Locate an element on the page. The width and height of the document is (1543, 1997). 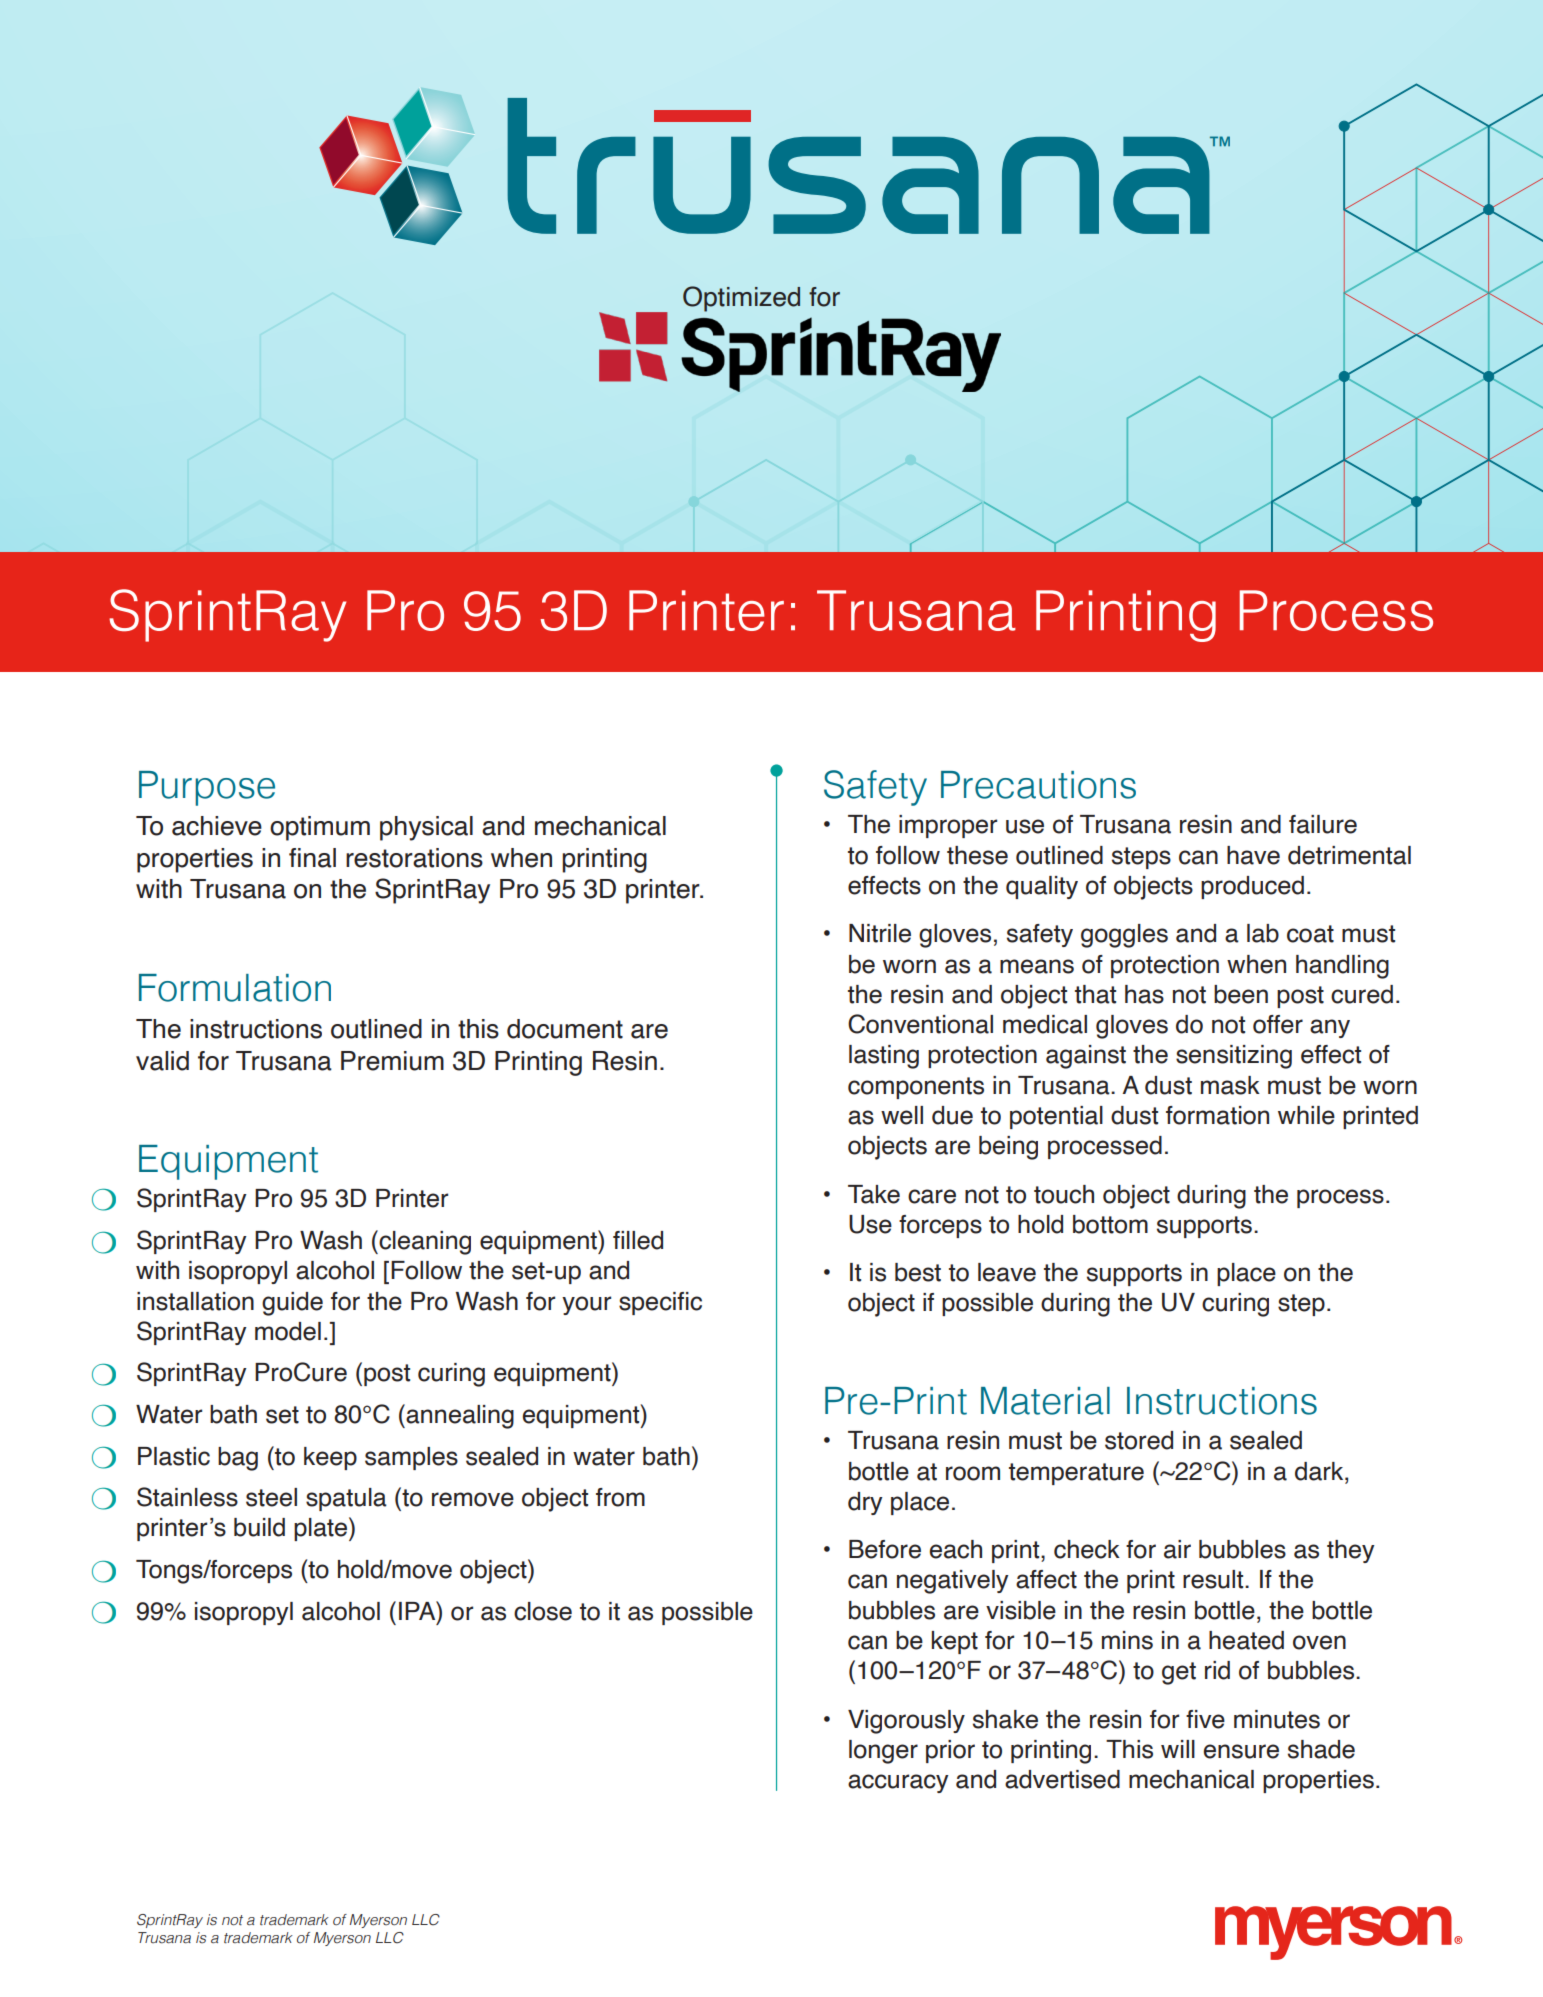
Premium is located at coordinates (392, 1061).
